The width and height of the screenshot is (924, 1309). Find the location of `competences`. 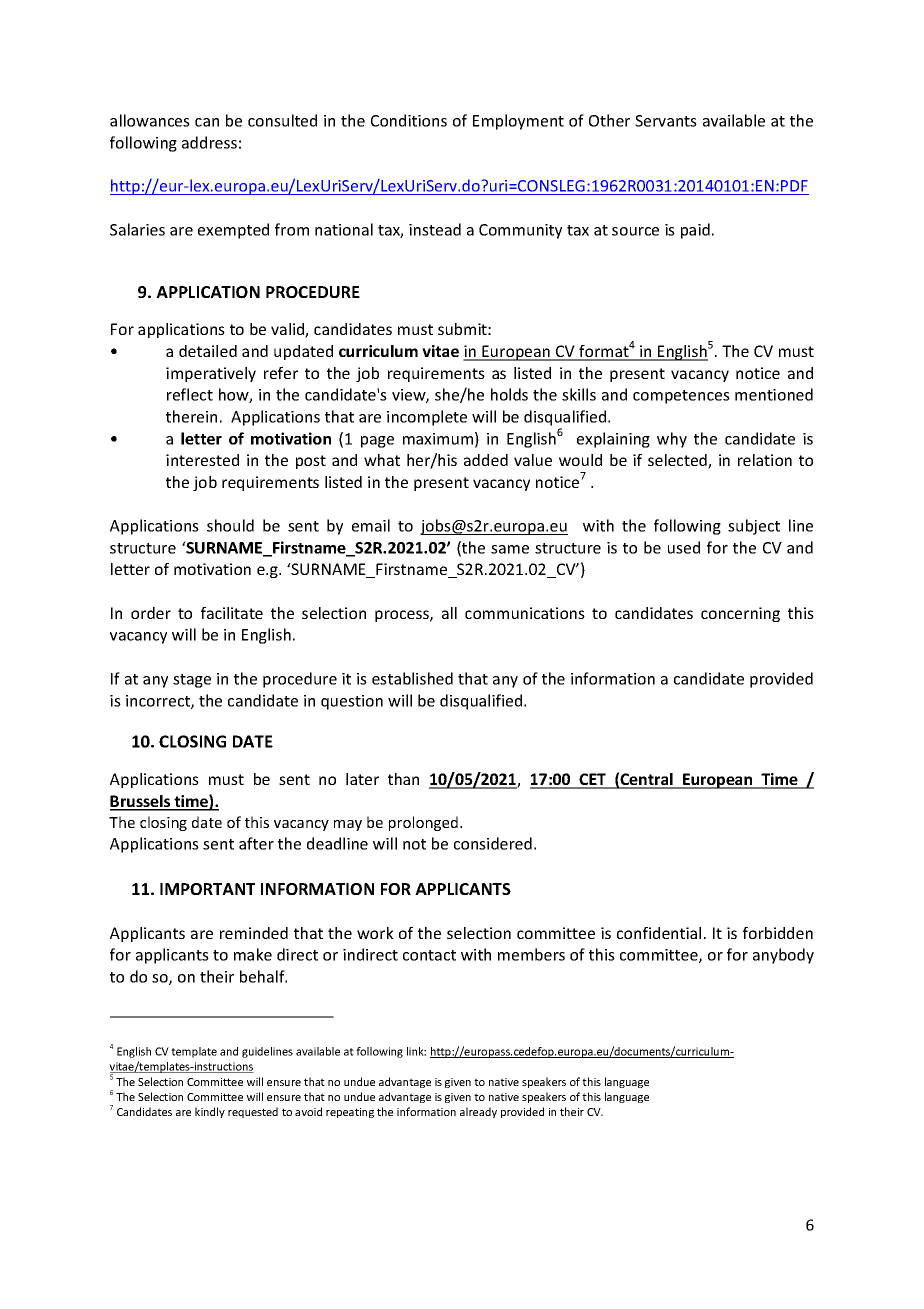

competences is located at coordinates (681, 397).
